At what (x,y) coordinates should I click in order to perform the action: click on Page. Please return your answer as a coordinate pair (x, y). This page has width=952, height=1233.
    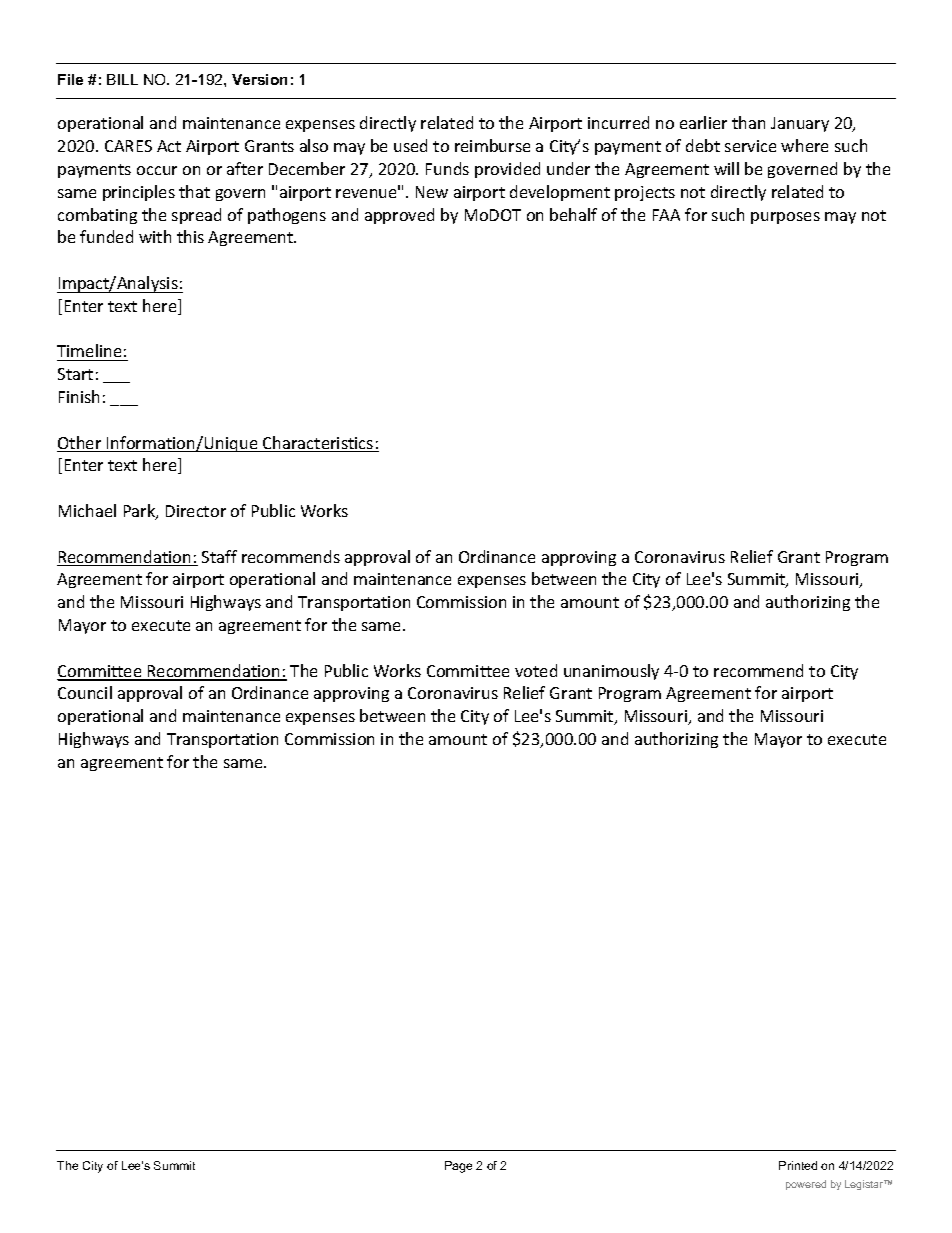
    Looking at the image, I should click on (458, 1167).
